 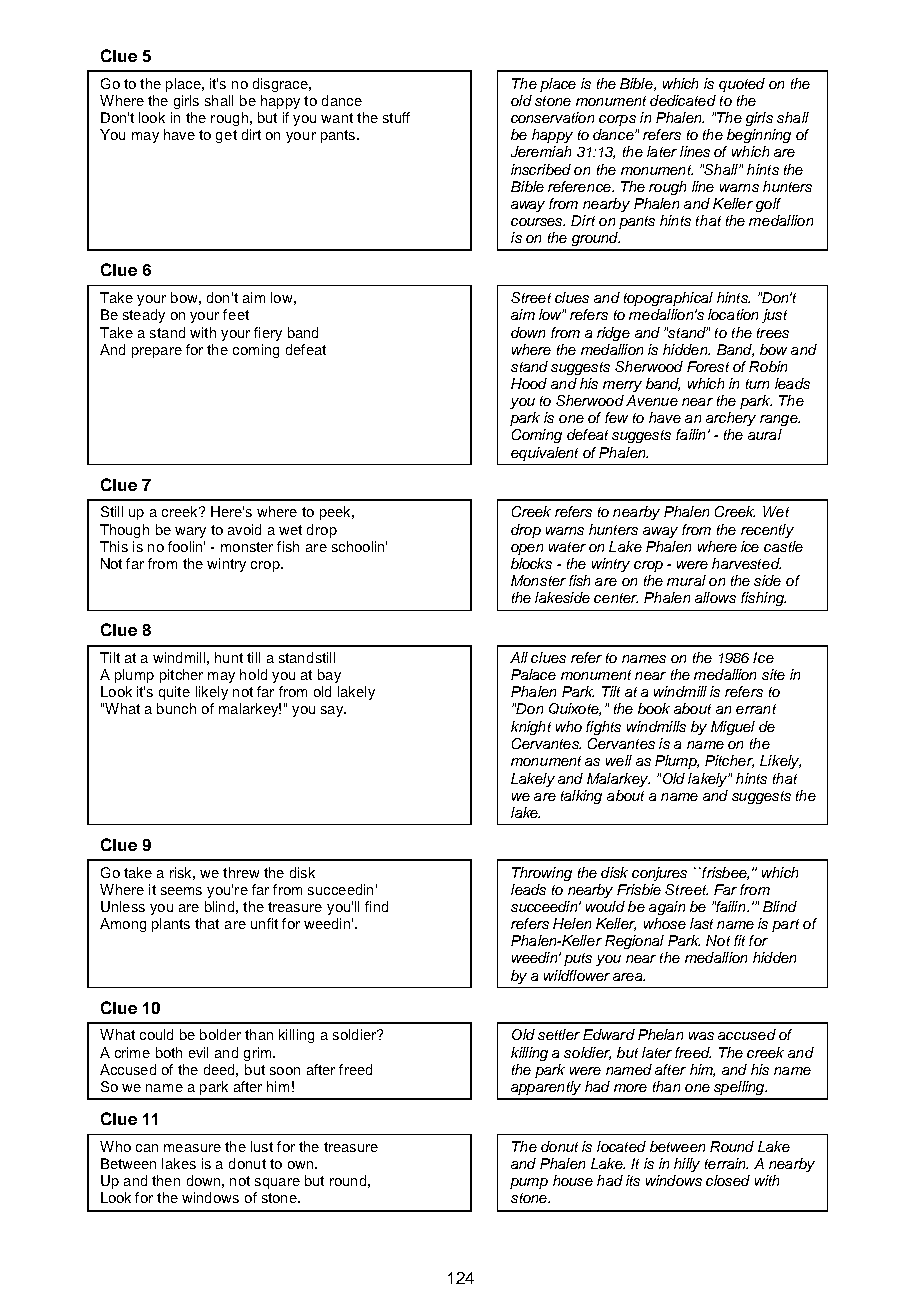 What do you see at coordinates (226, 136) in the document?
I see `get` at bounding box center [226, 136].
